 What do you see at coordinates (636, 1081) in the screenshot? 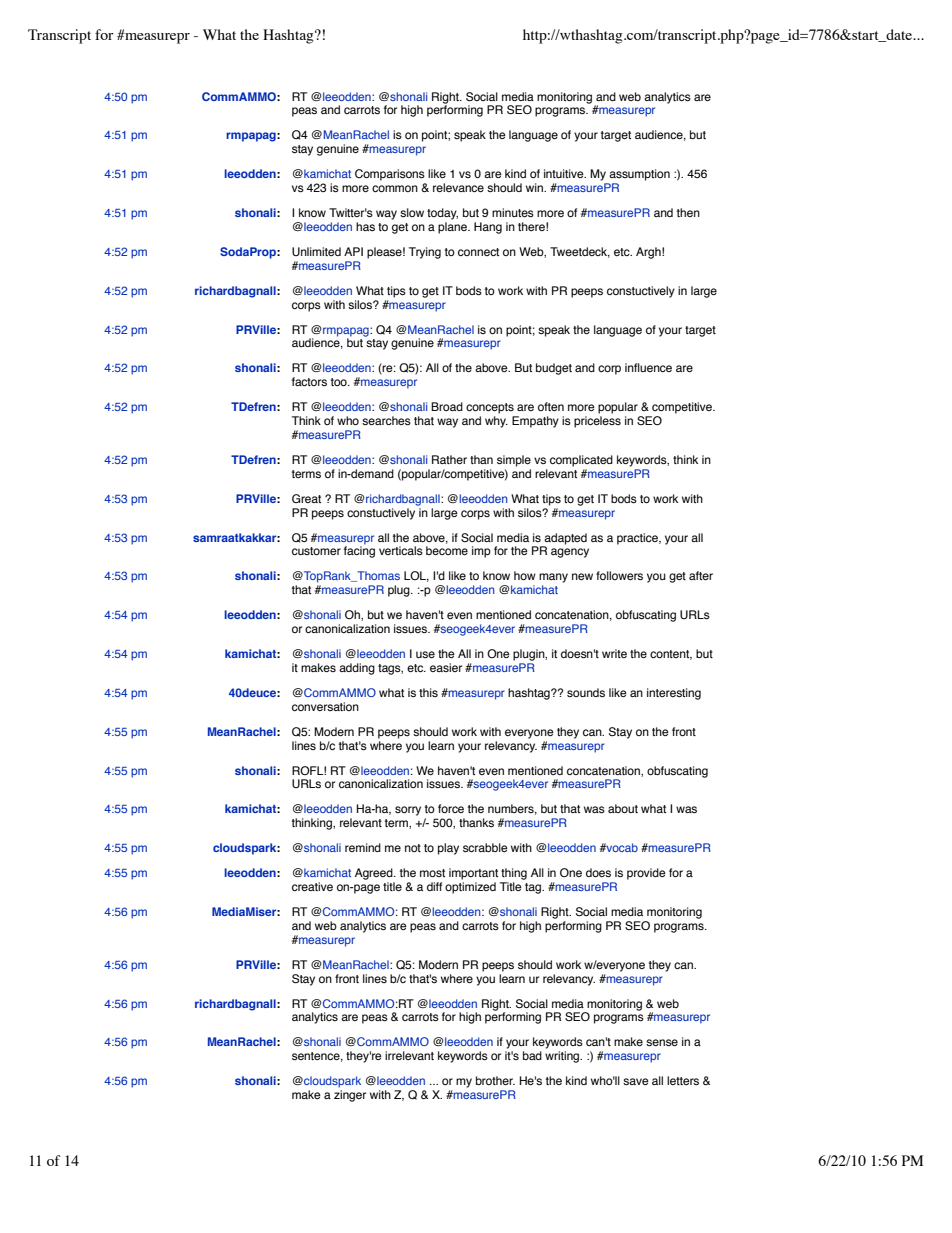
I see `save` at bounding box center [636, 1081].
